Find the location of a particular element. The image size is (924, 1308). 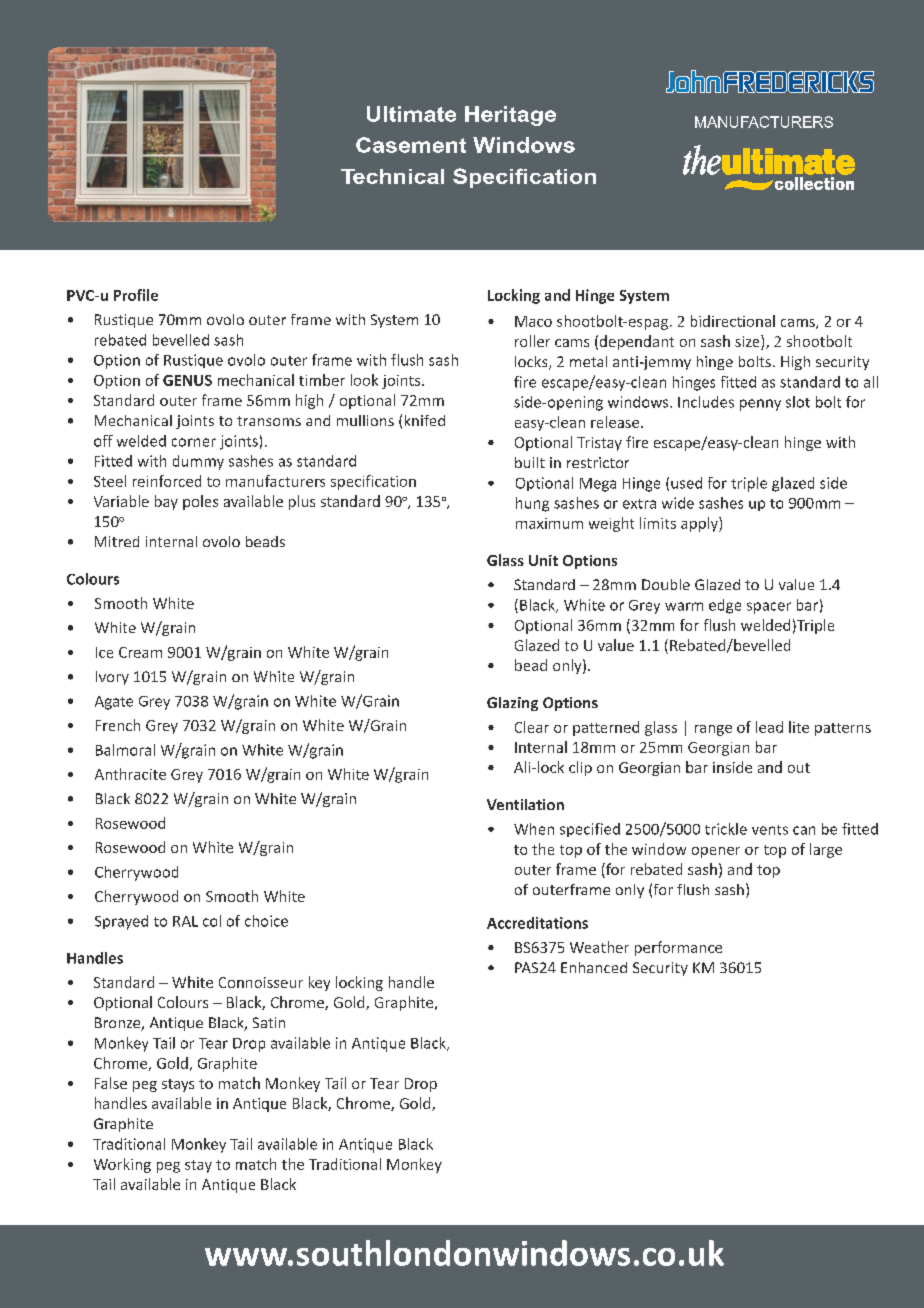

Technical is located at coordinates (392, 176).
